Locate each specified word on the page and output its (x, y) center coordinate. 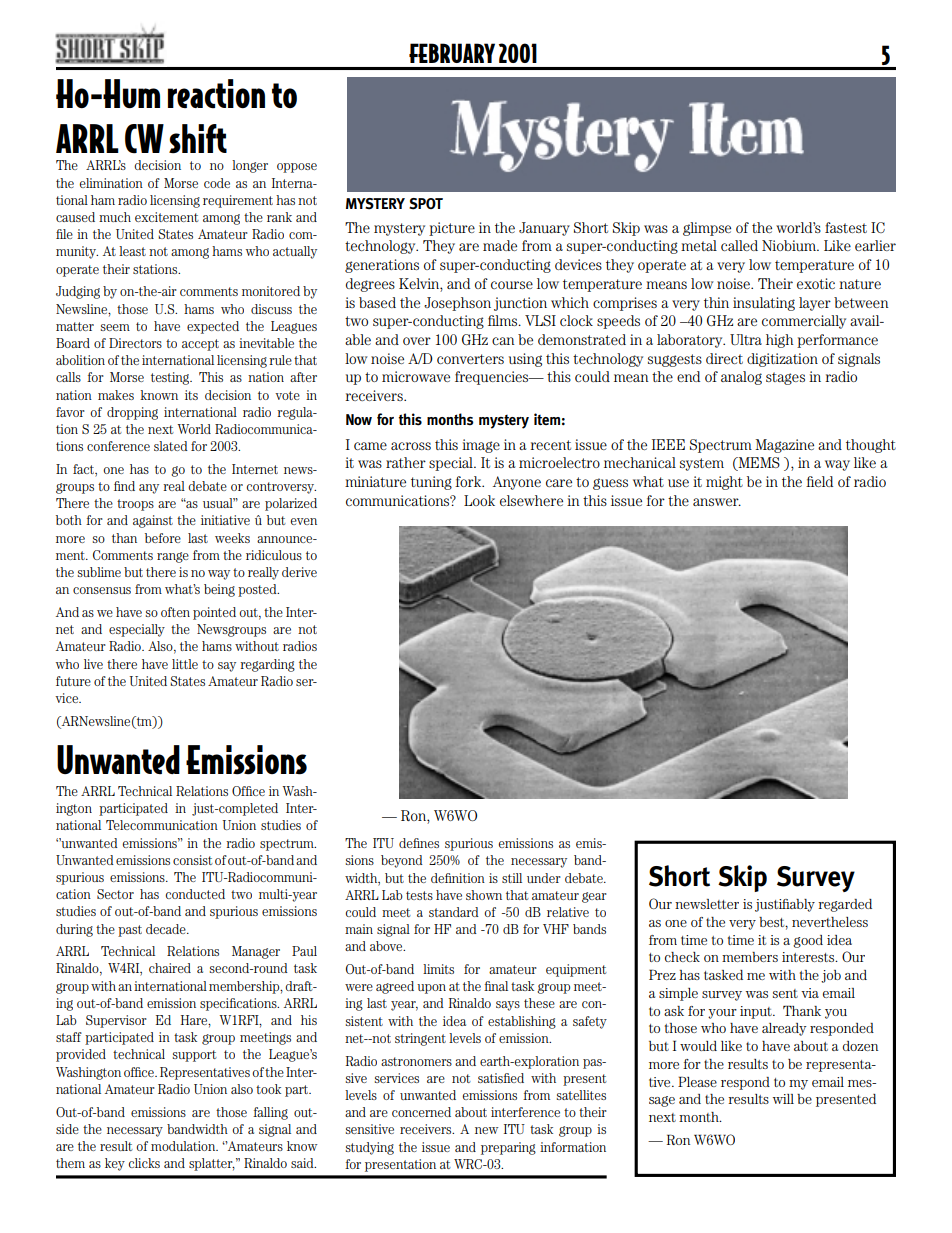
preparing (508, 1148)
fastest (846, 227)
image (481, 446)
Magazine (784, 446)
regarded (845, 905)
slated (171, 446)
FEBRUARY (452, 53)
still (512, 878)
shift (198, 139)
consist (193, 860)
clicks (144, 1163)
